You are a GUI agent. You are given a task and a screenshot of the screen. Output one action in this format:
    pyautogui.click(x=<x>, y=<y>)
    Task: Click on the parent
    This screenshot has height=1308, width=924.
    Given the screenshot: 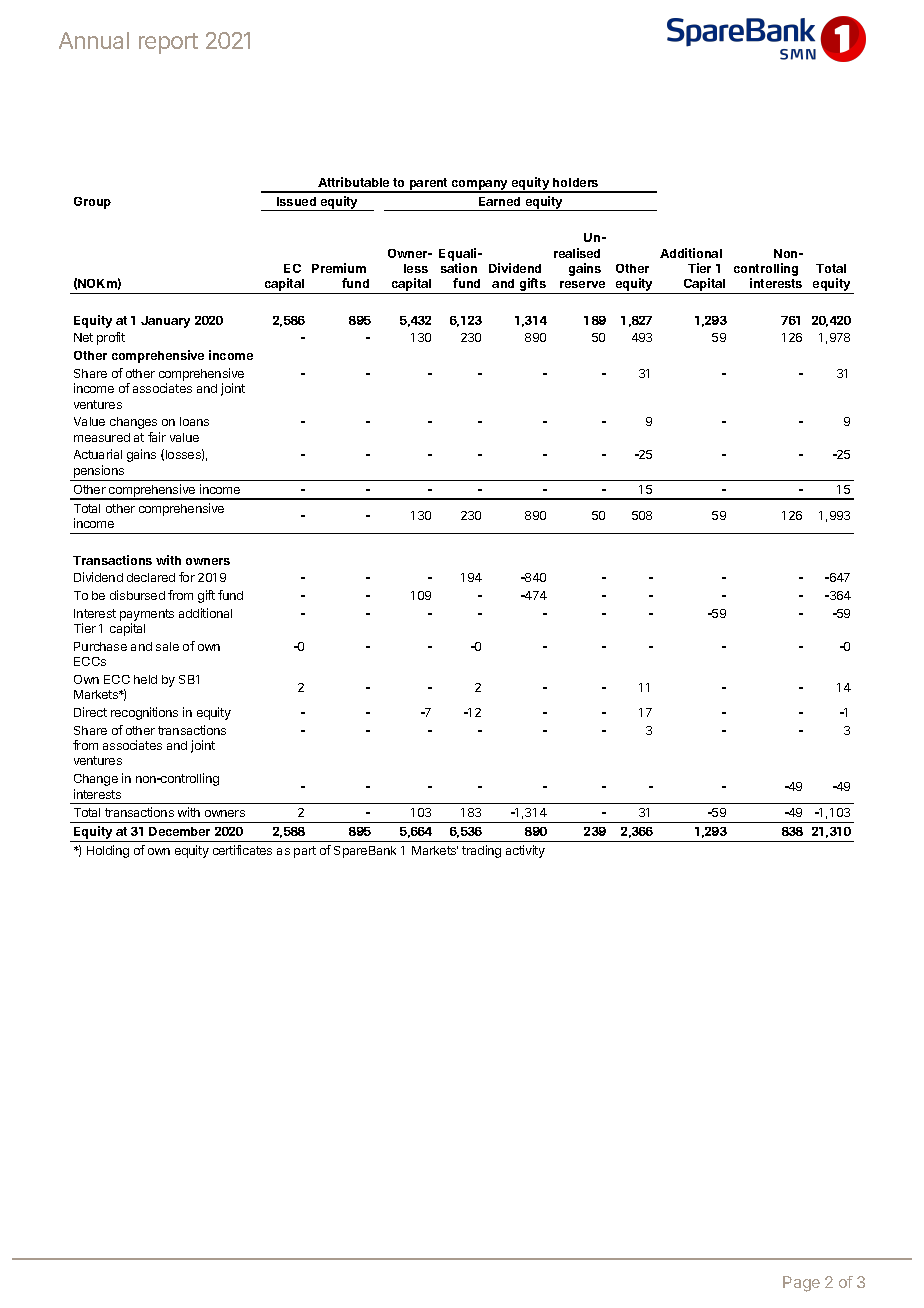 What is the action you would take?
    pyautogui.click(x=428, y=185)
